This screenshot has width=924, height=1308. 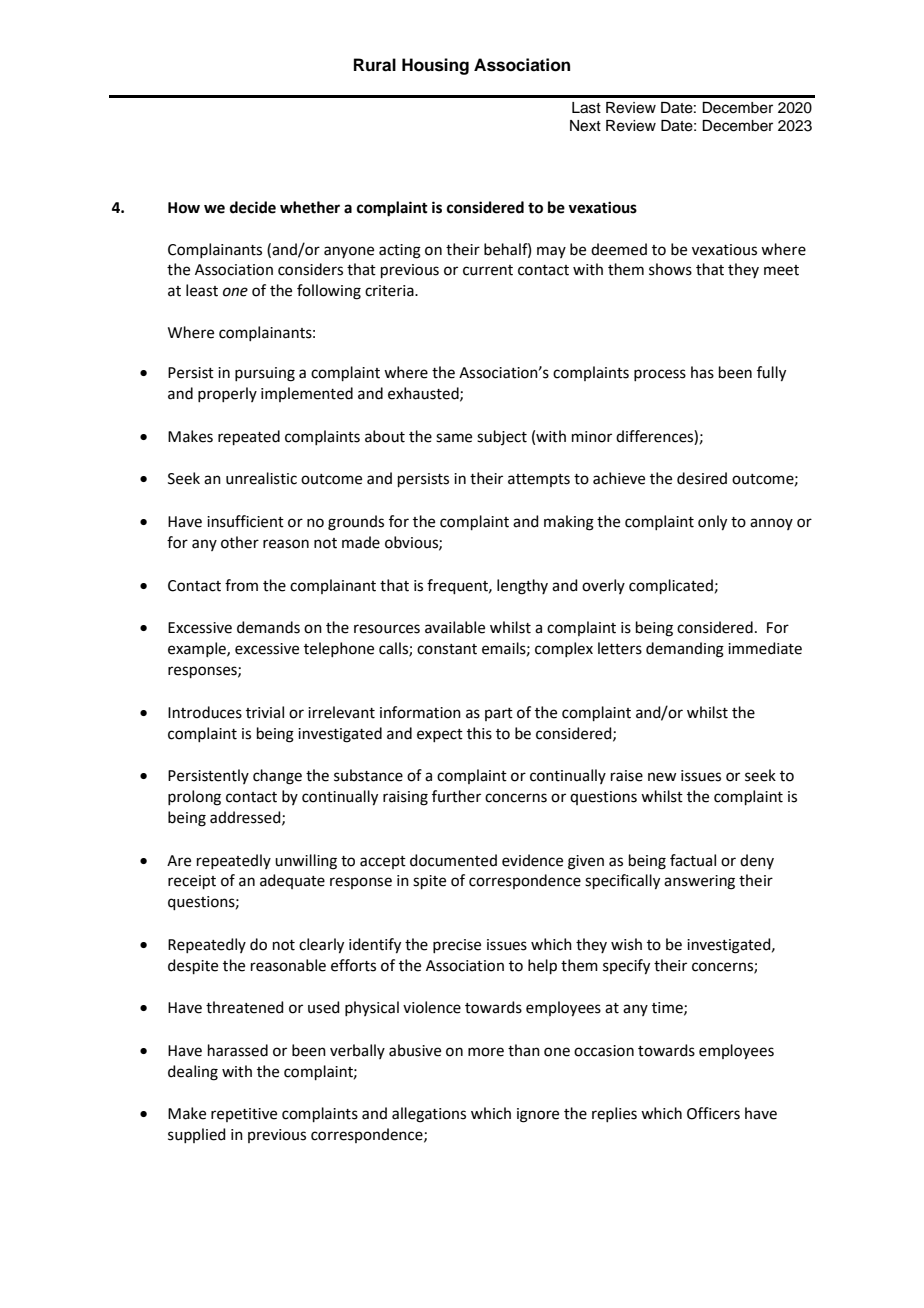 What do you see at coordinates (244, 1115) in the screenshot?
I see `repetitive` at bounding box center [244, 1115].
